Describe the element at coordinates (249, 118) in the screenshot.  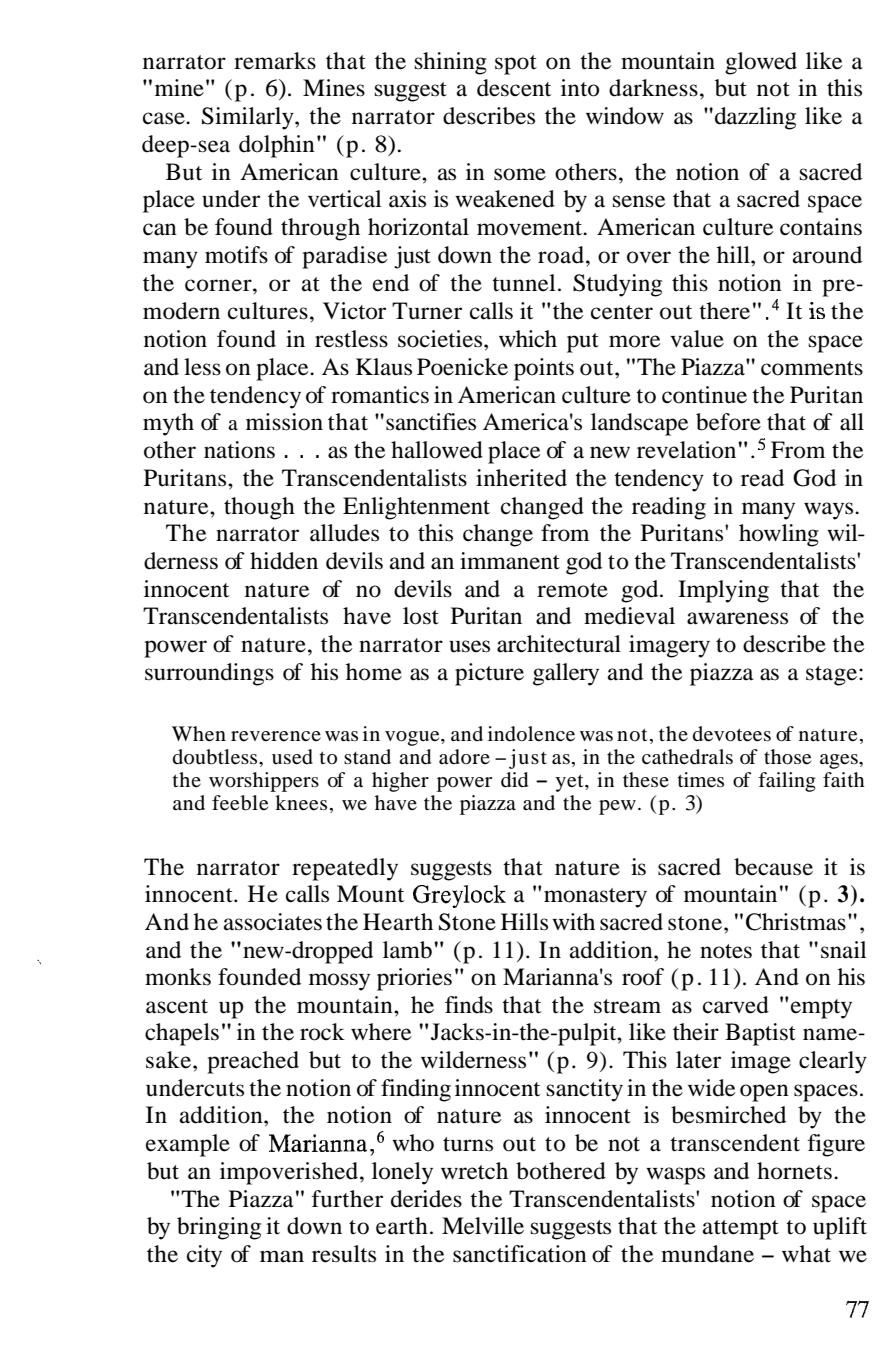
I see `Similarly` at that location.
